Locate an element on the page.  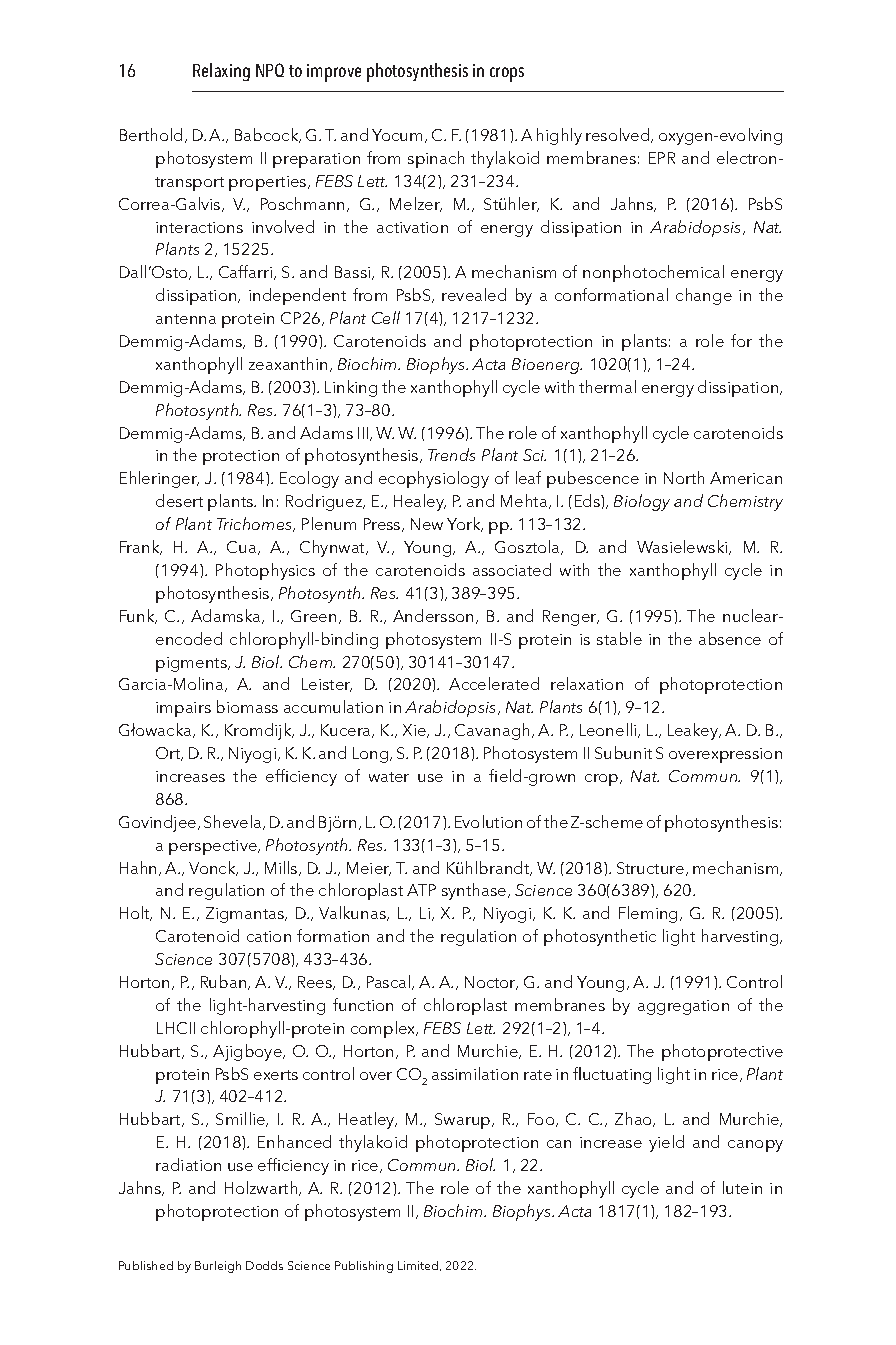
Relaxing is located at coordinates (221, 72).
